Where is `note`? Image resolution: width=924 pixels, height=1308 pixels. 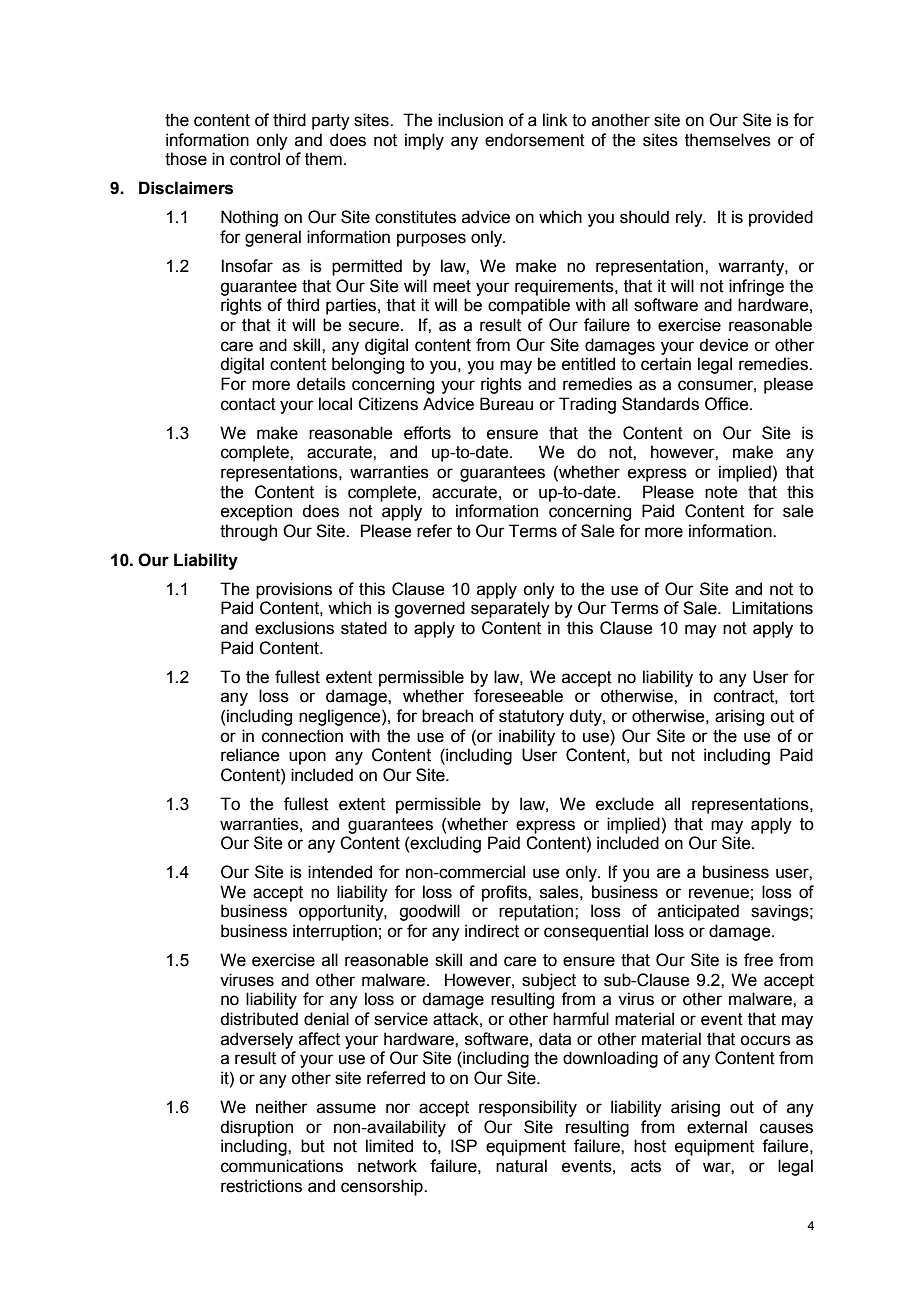 note is located at coordinates (721, 492).
